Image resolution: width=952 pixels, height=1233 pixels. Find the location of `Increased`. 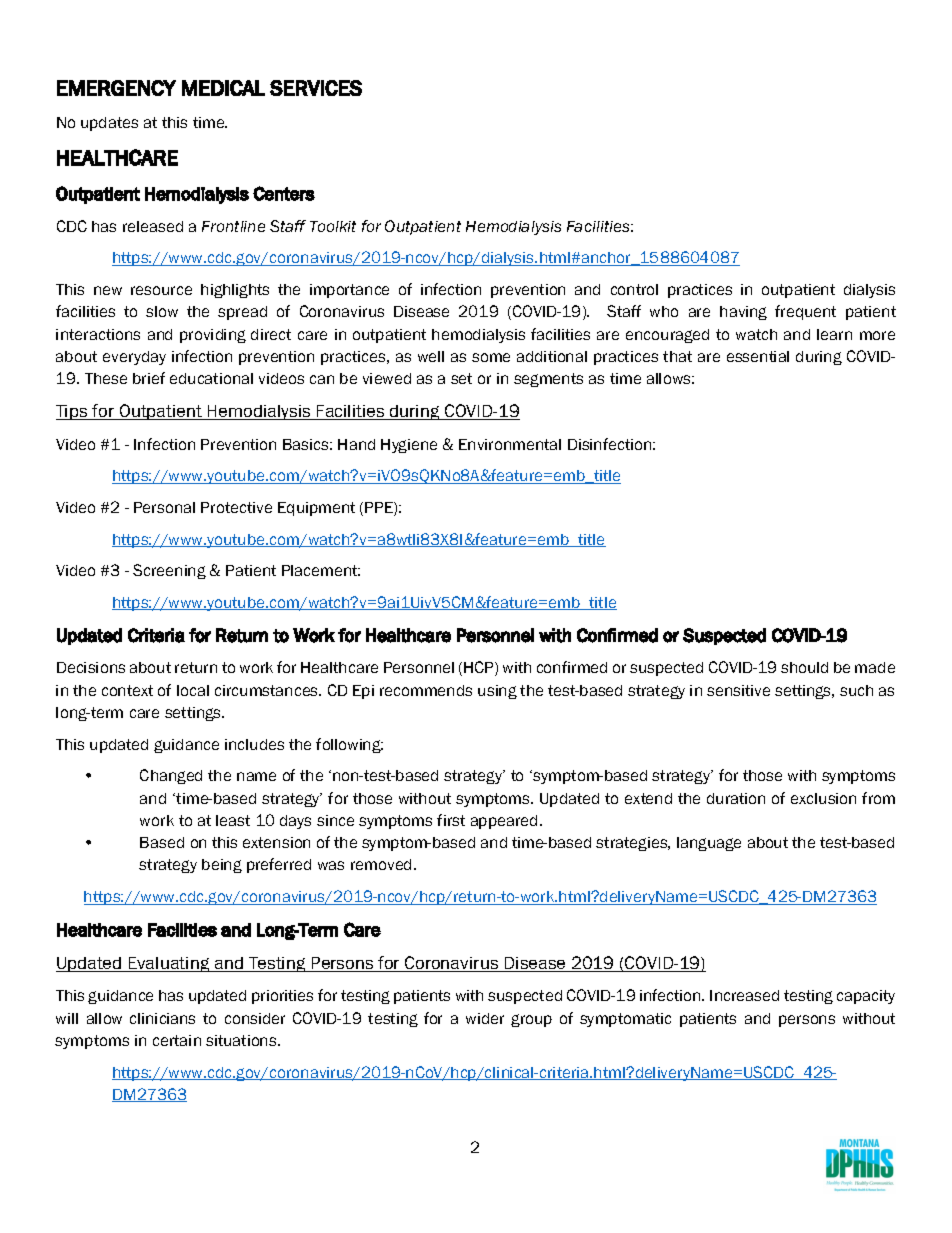

Increased is located at coordinates (744, 995).
